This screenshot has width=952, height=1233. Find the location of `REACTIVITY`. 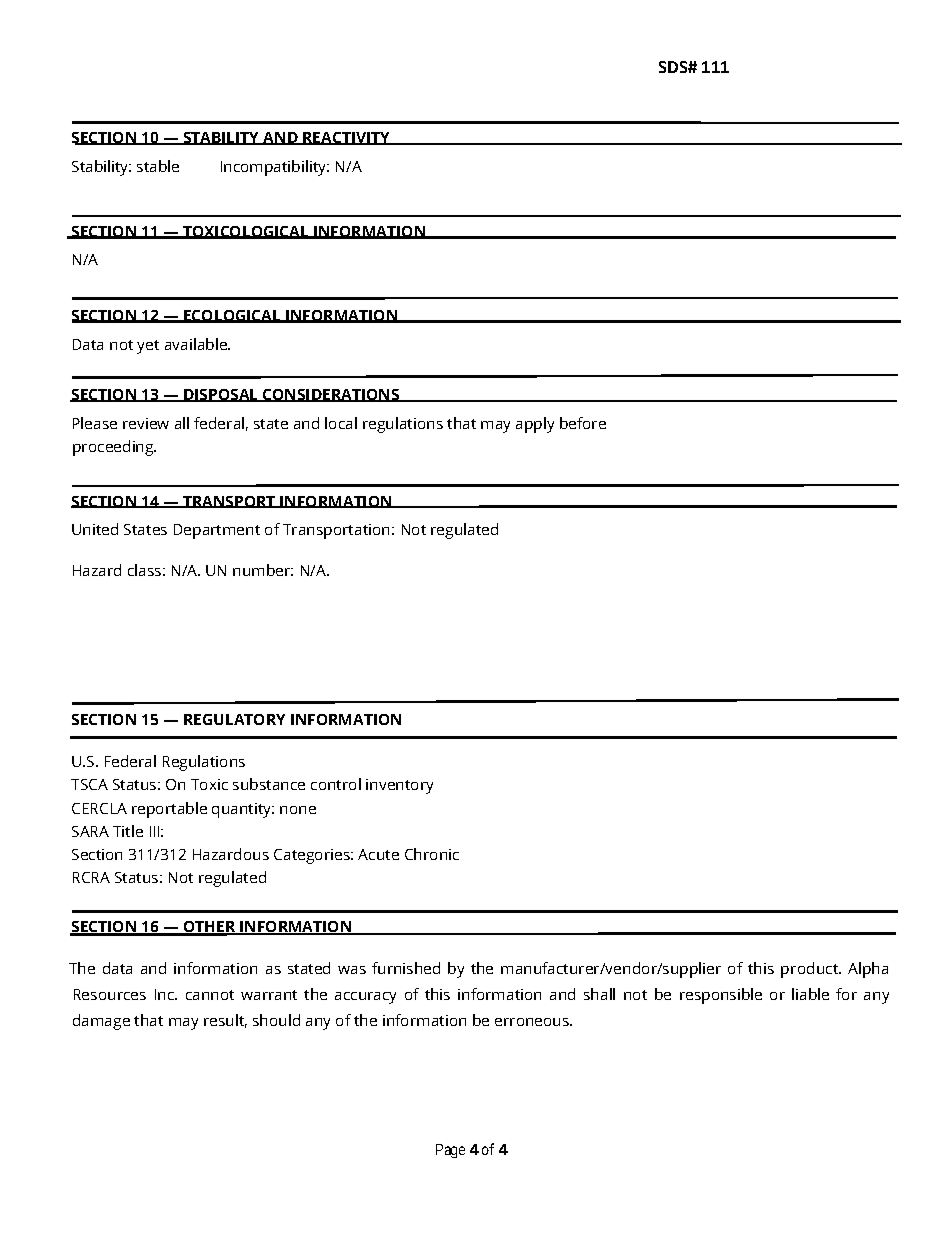

REACTIVITY is located at coordinates (347, 138).
